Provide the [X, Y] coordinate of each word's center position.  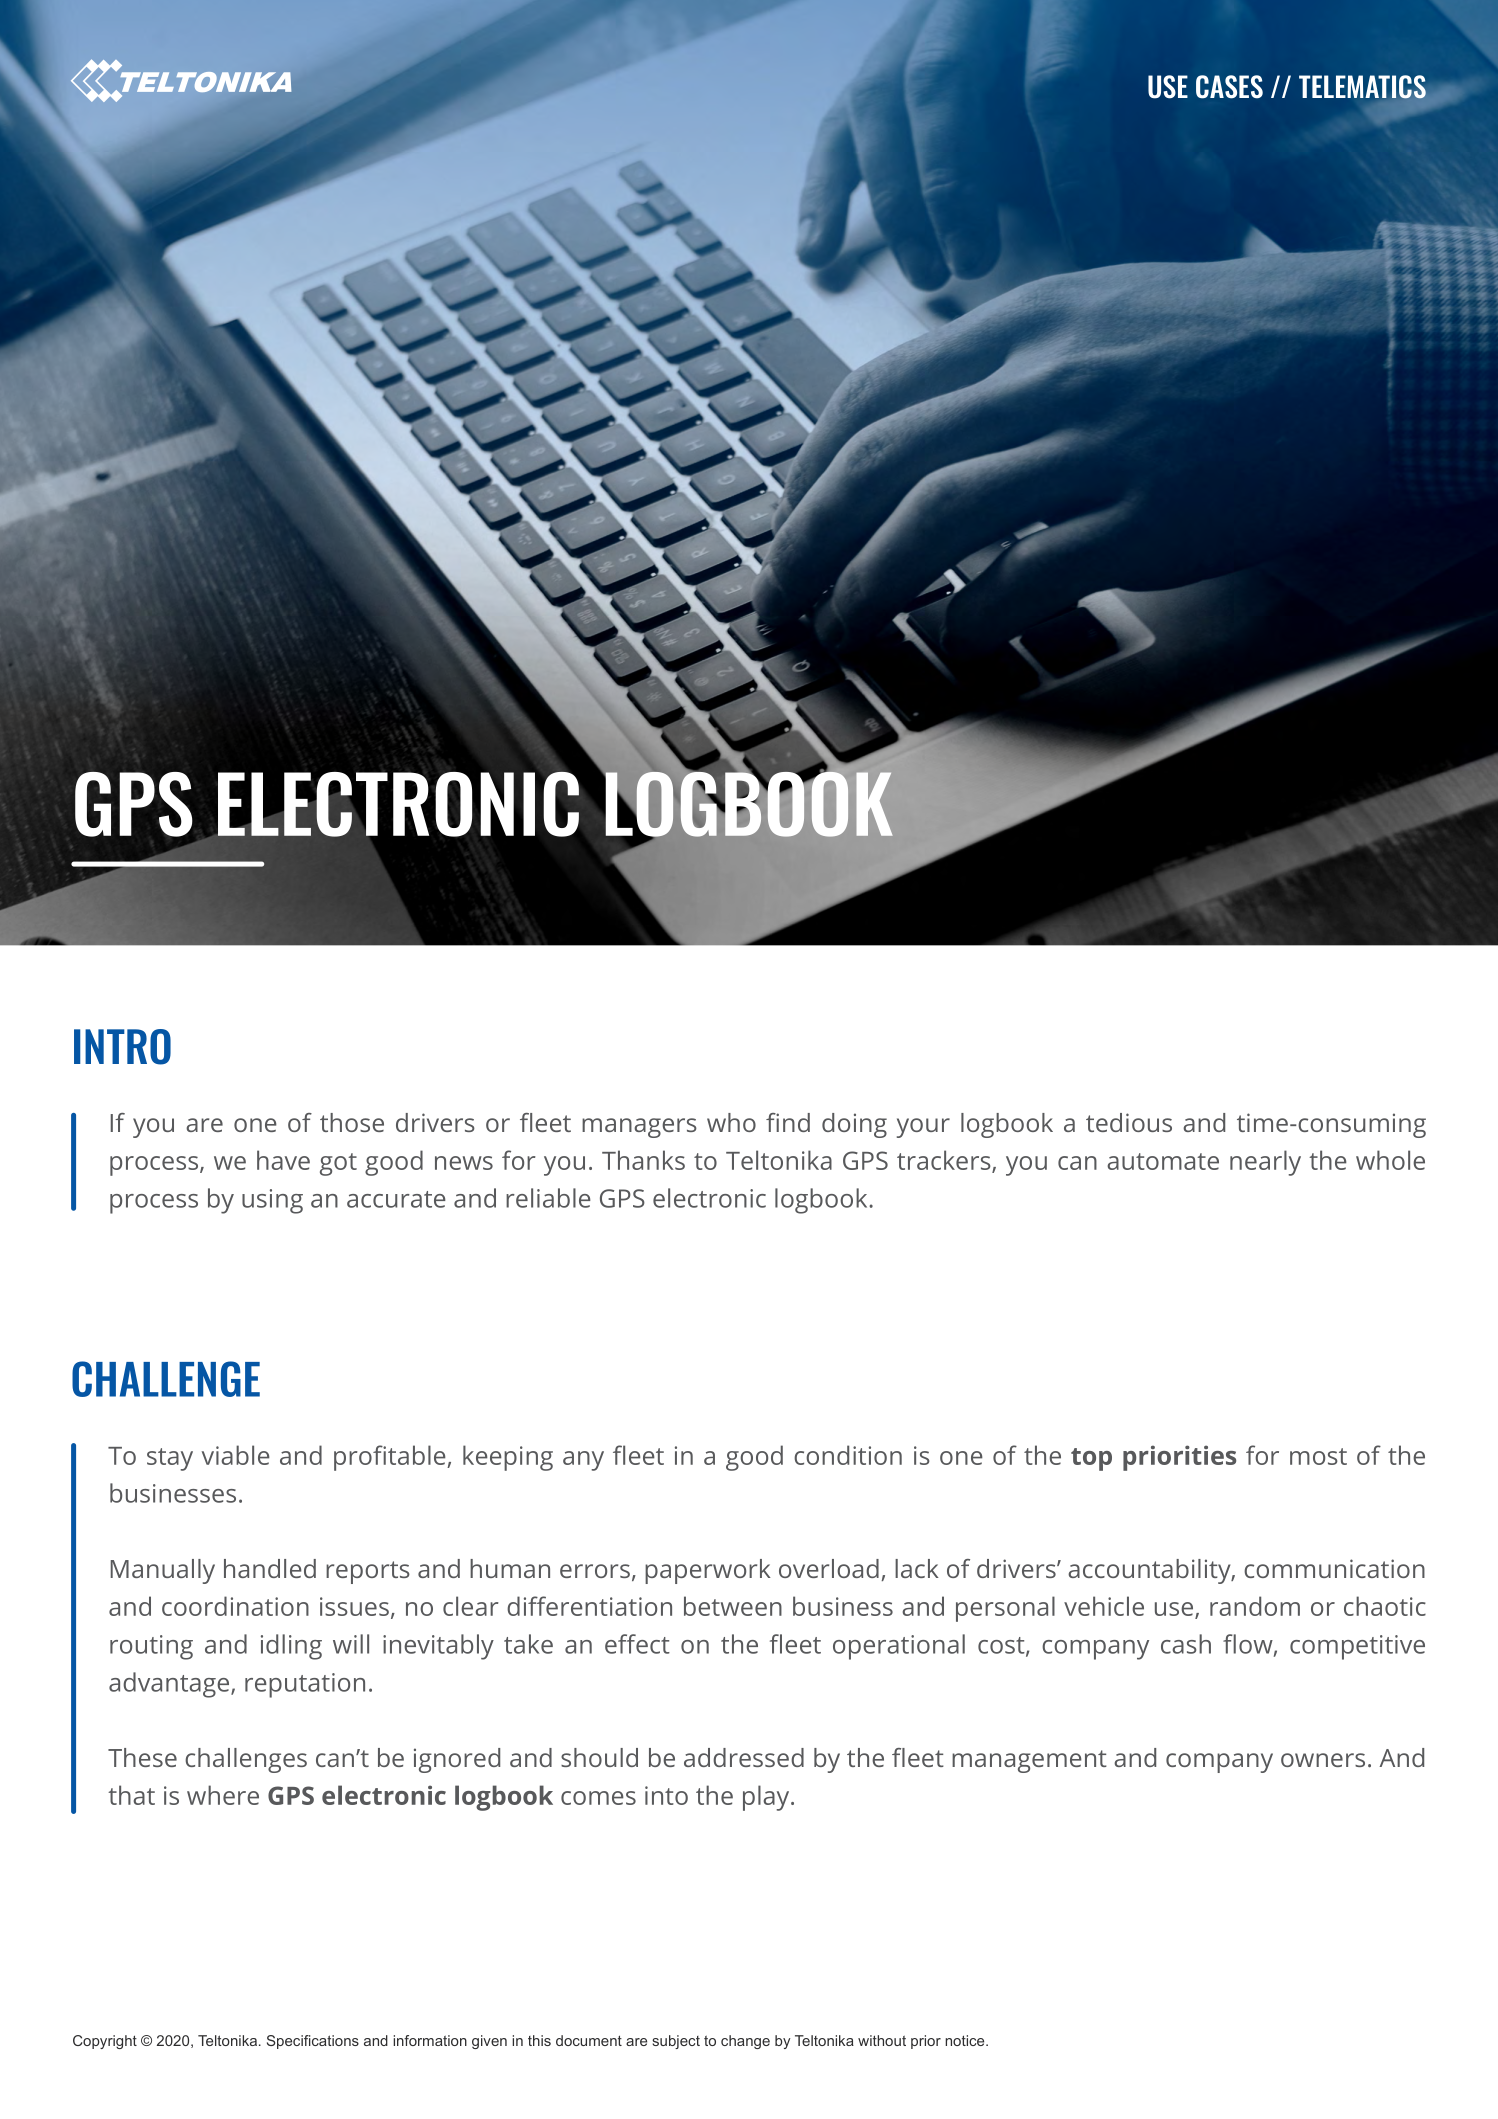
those [352, 1122]
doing [854, 1125]
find [788, 1122]
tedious [1129, 1122]
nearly [1265, 1163]
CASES [1229, 87]
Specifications [313, 2042]
